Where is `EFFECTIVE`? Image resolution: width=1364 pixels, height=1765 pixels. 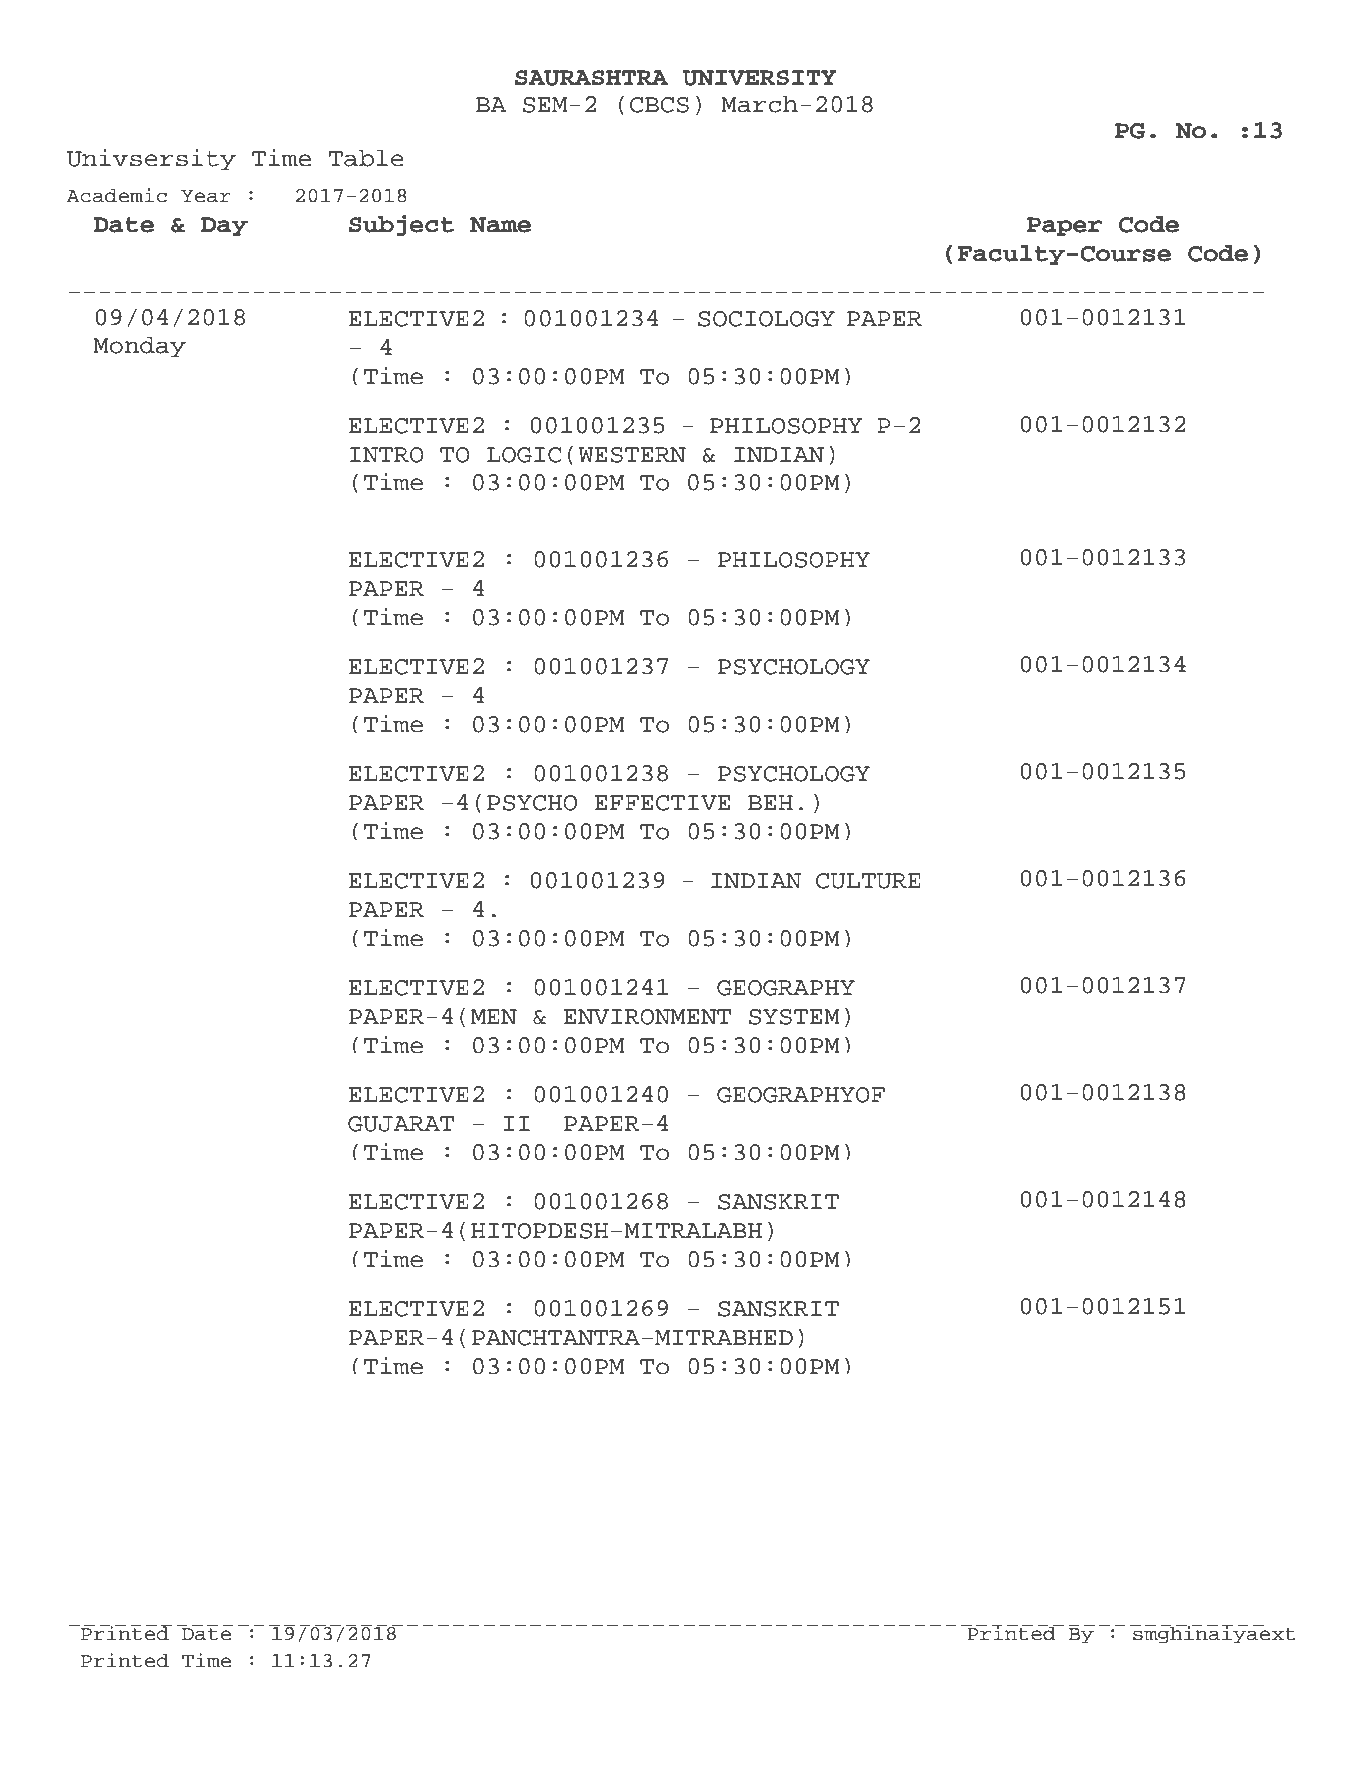 EFFECTIVE is located at coordinates (662, 803).
